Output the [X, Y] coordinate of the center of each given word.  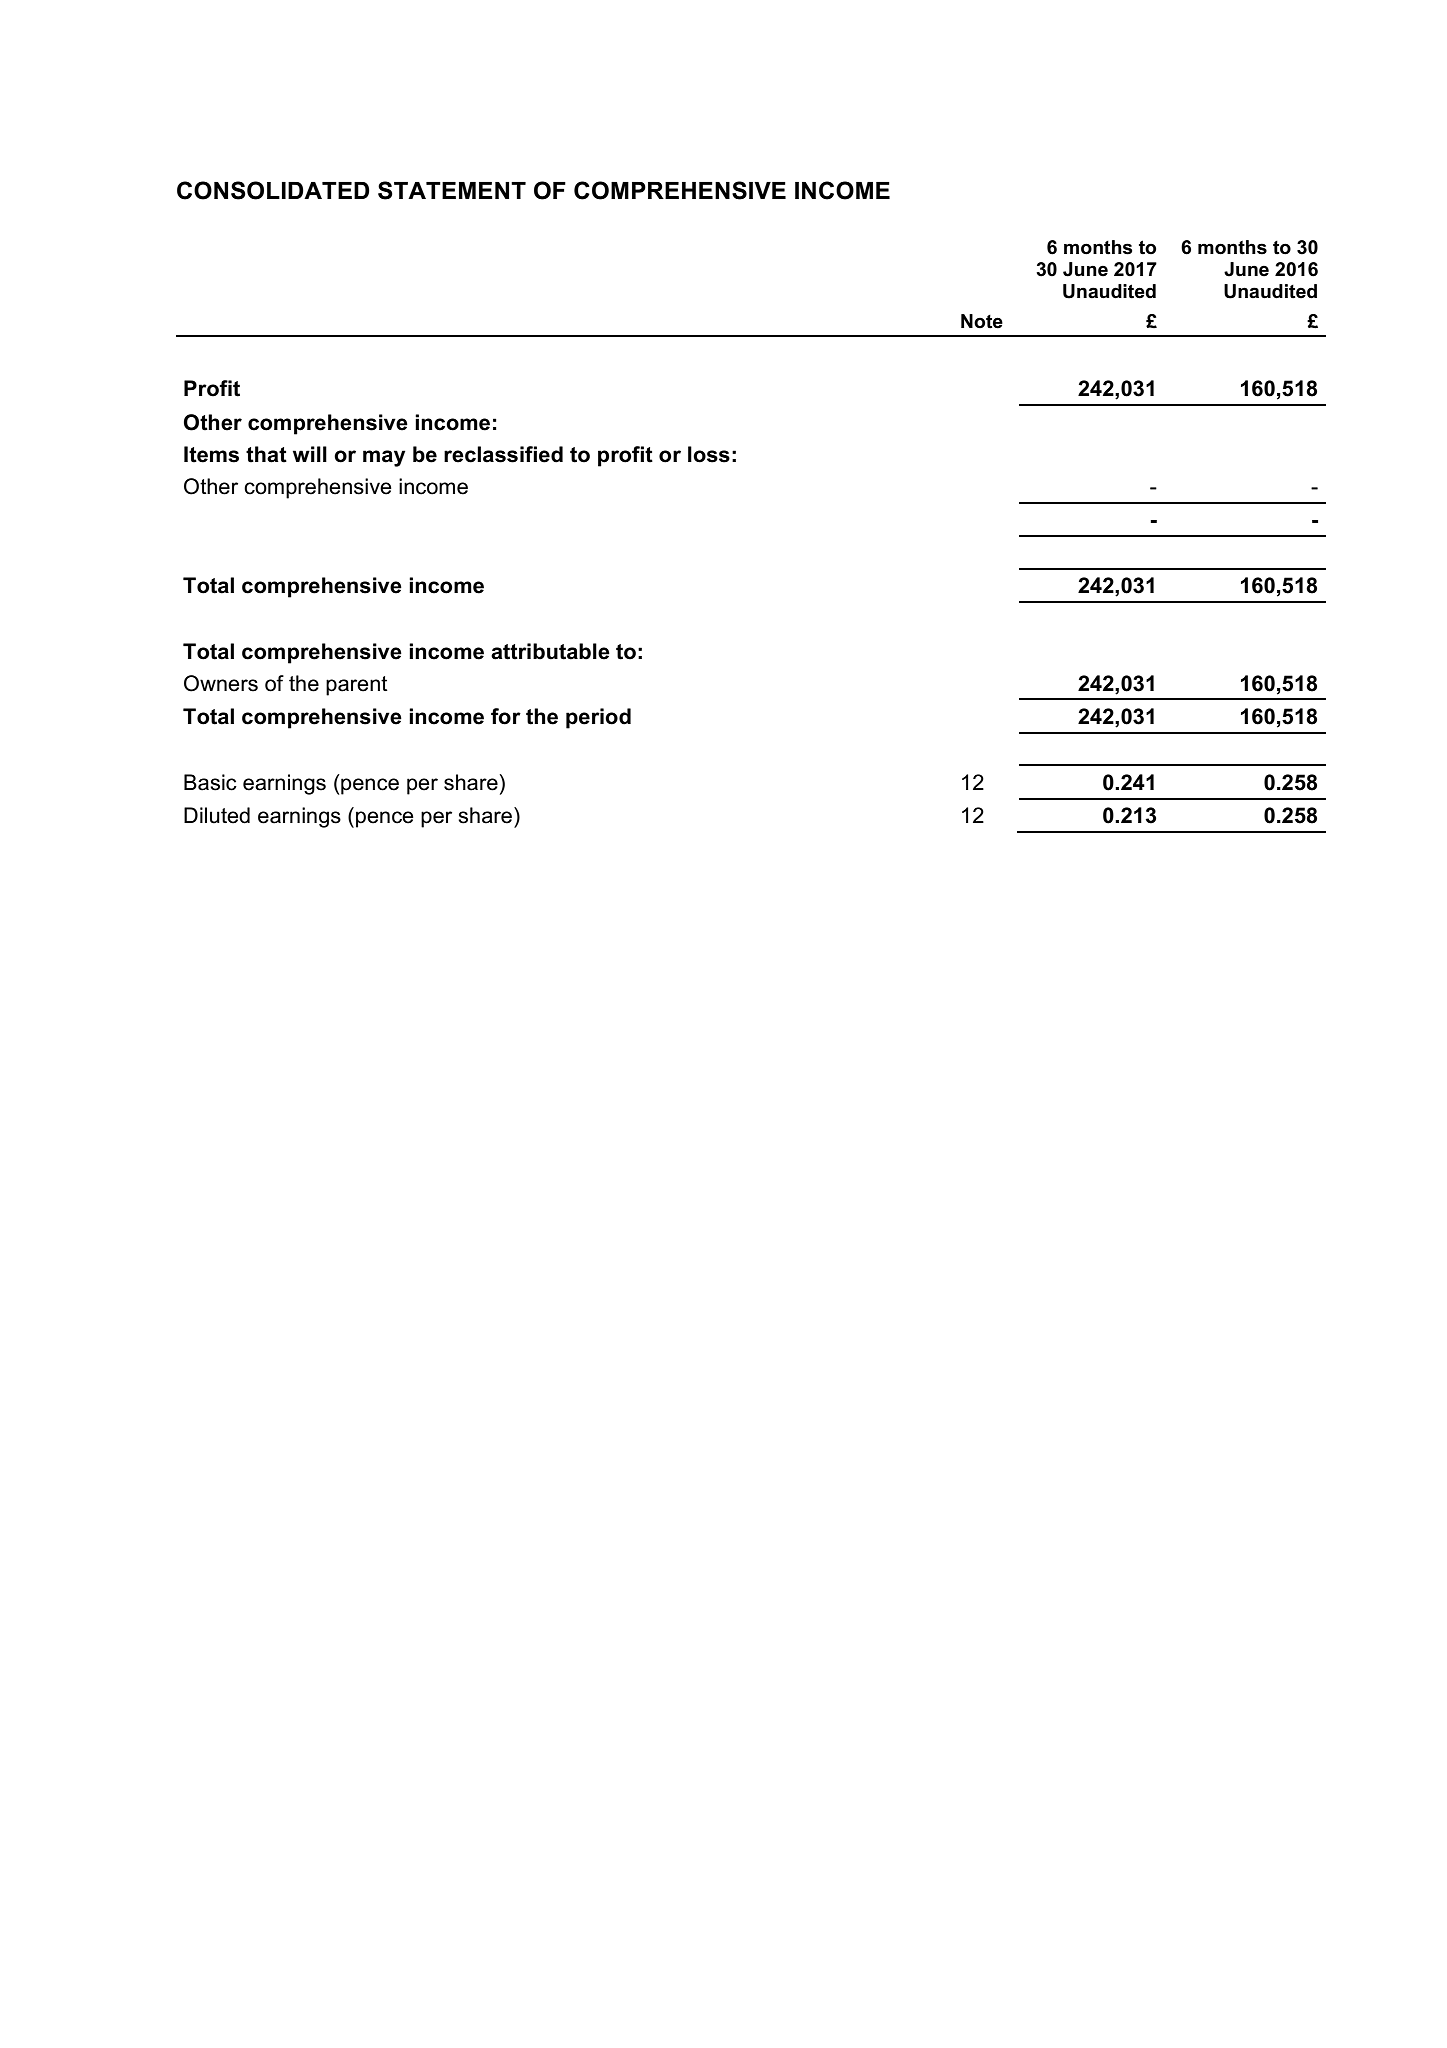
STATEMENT [452, 190]
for [506, 716]
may [384, 458]
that [266, 454]
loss [709, 454]
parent [357, 686]
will [310, 454]
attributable [550, 651]
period [598, 718]
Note [982, 321]
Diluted [217, 815]
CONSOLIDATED [273, 190]
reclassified [503, 454]
